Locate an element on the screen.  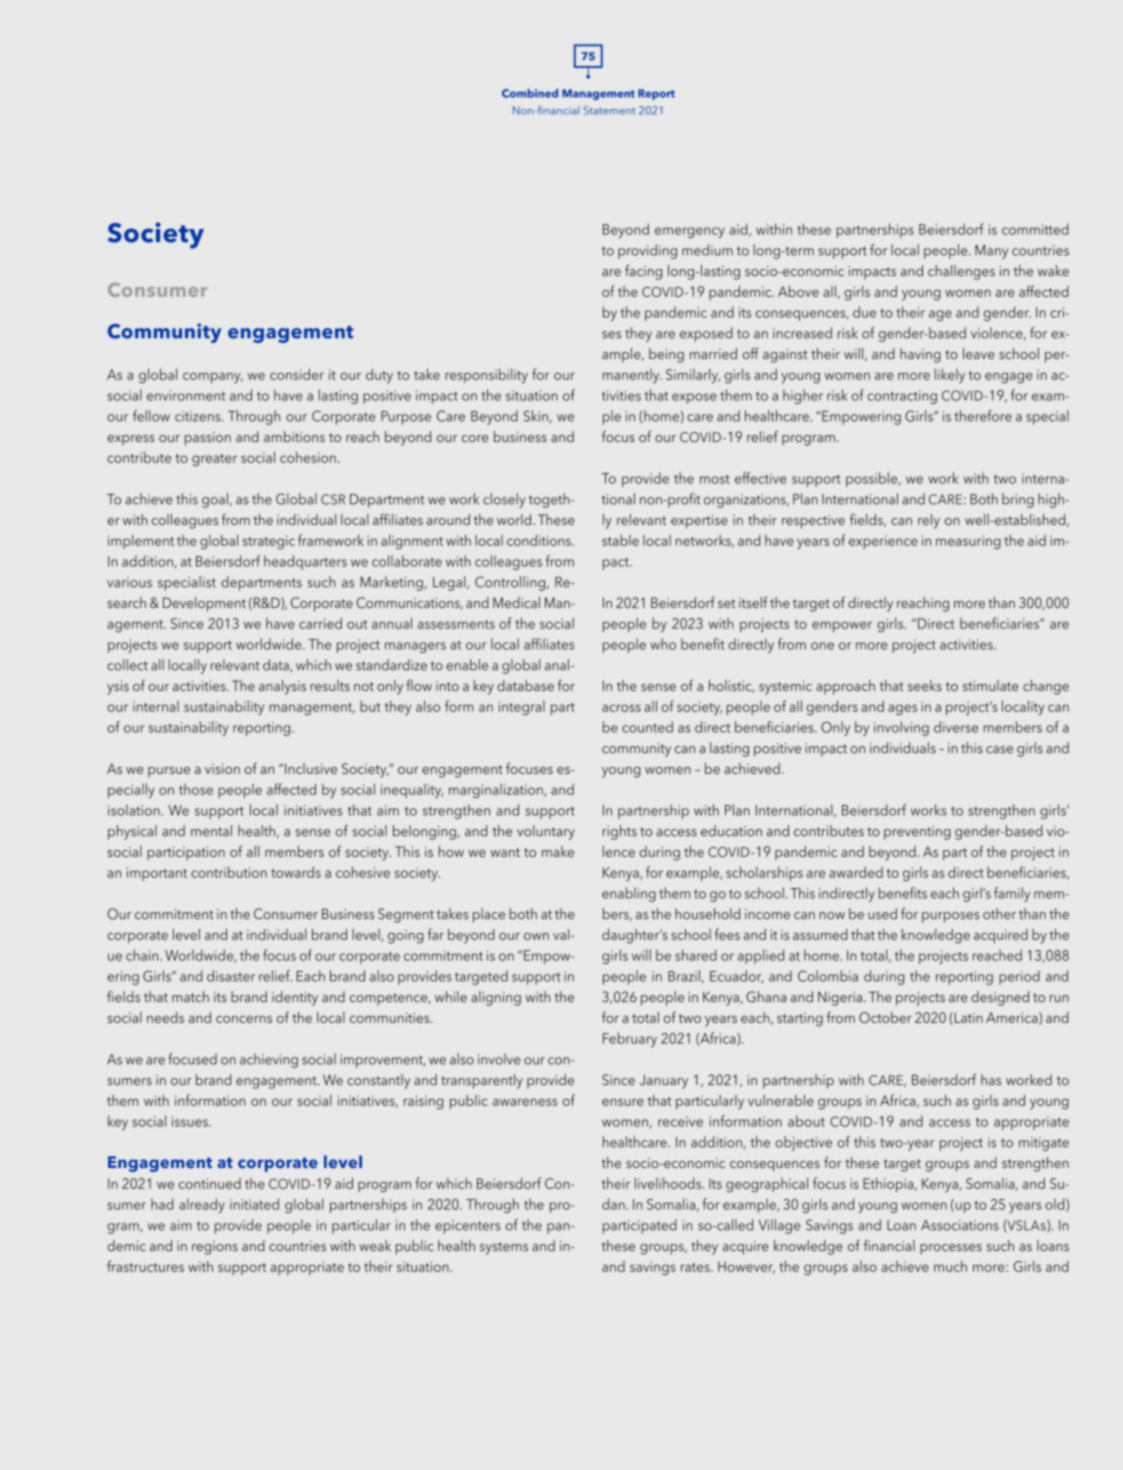
citizens is located at coordinates (199, 416).
